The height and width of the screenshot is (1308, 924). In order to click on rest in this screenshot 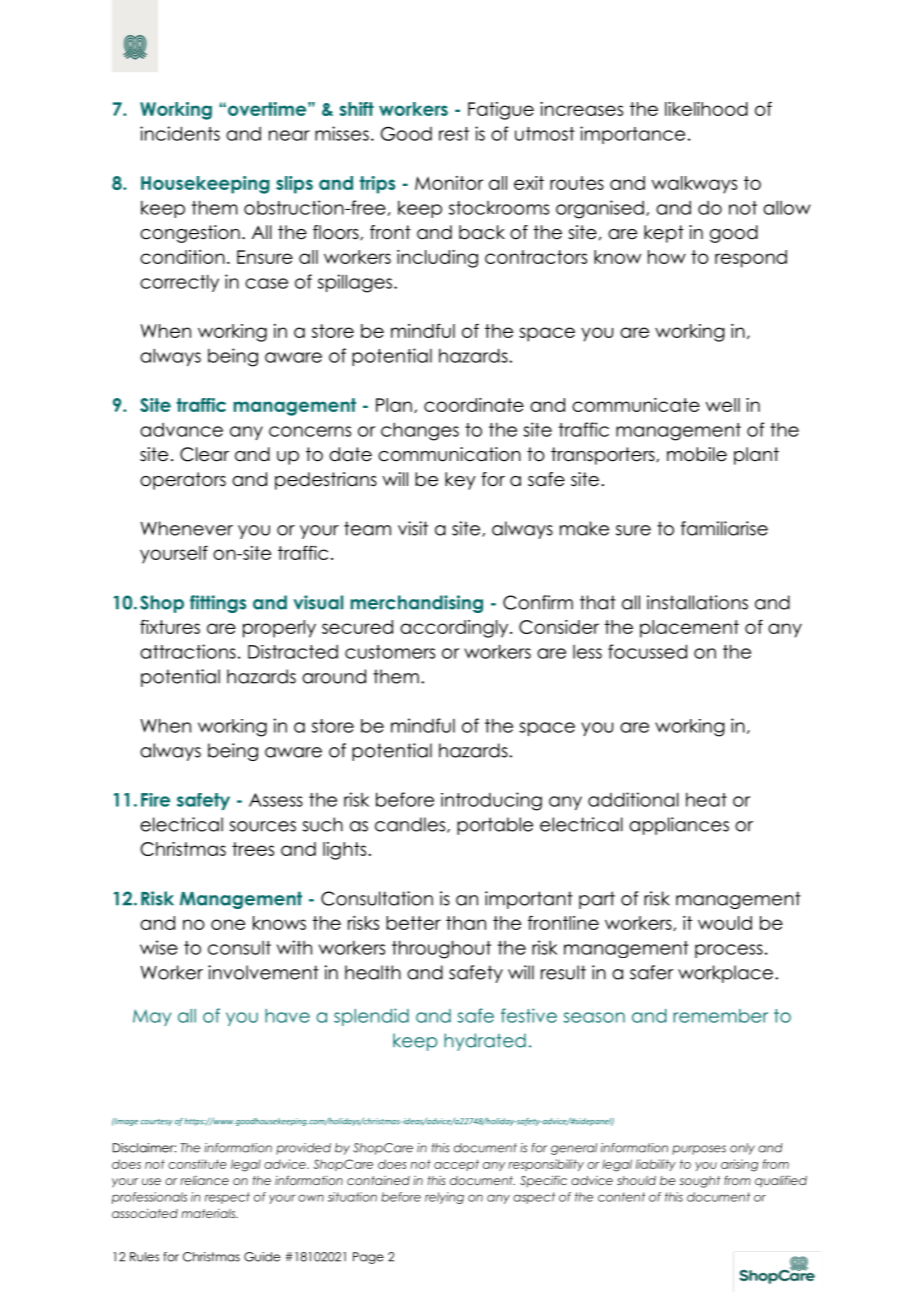, I will do `click(454, 134)`.
